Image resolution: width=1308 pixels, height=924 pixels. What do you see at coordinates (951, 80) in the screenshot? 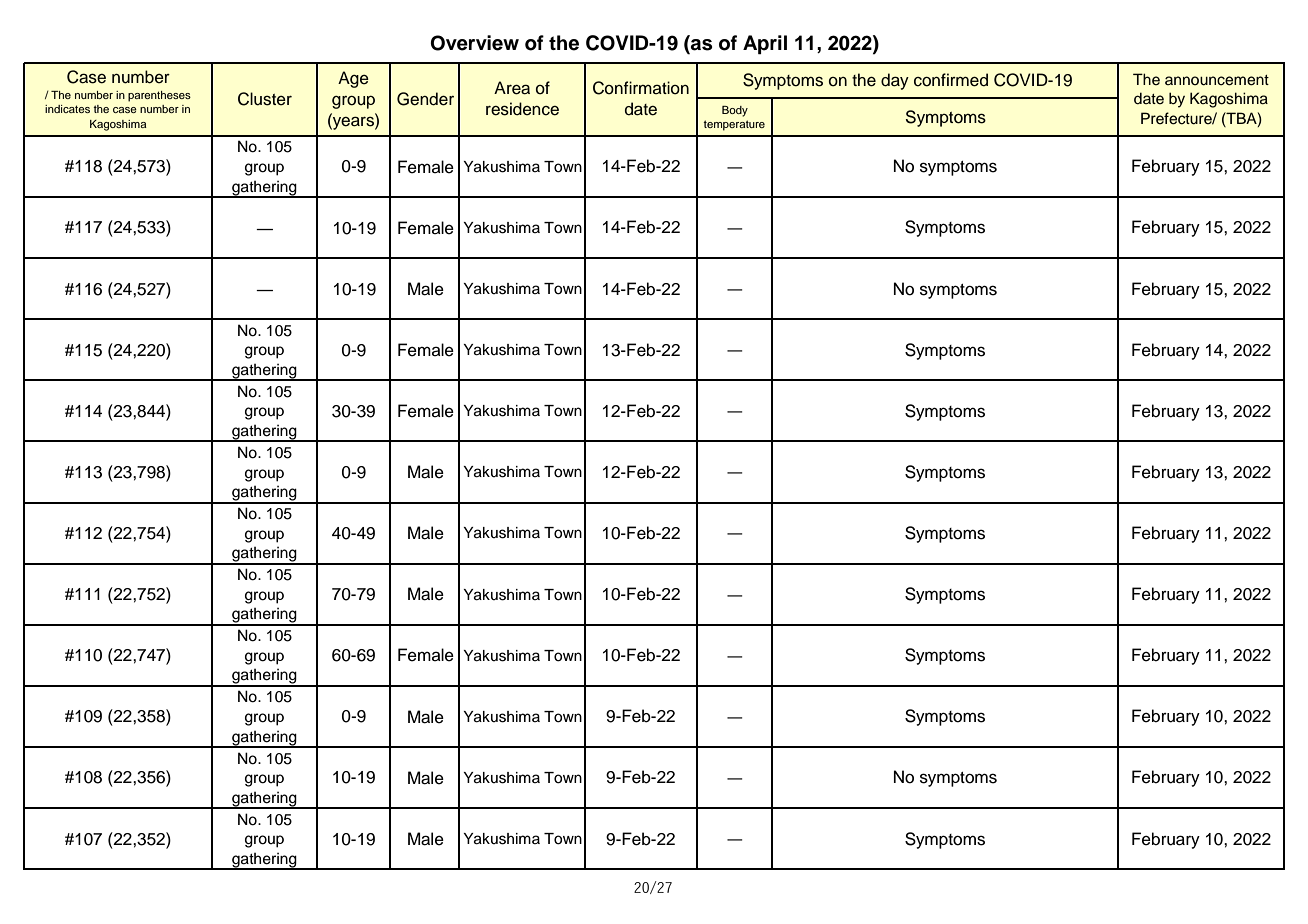
I see `confirmed` at bounding box center [951, 80].
